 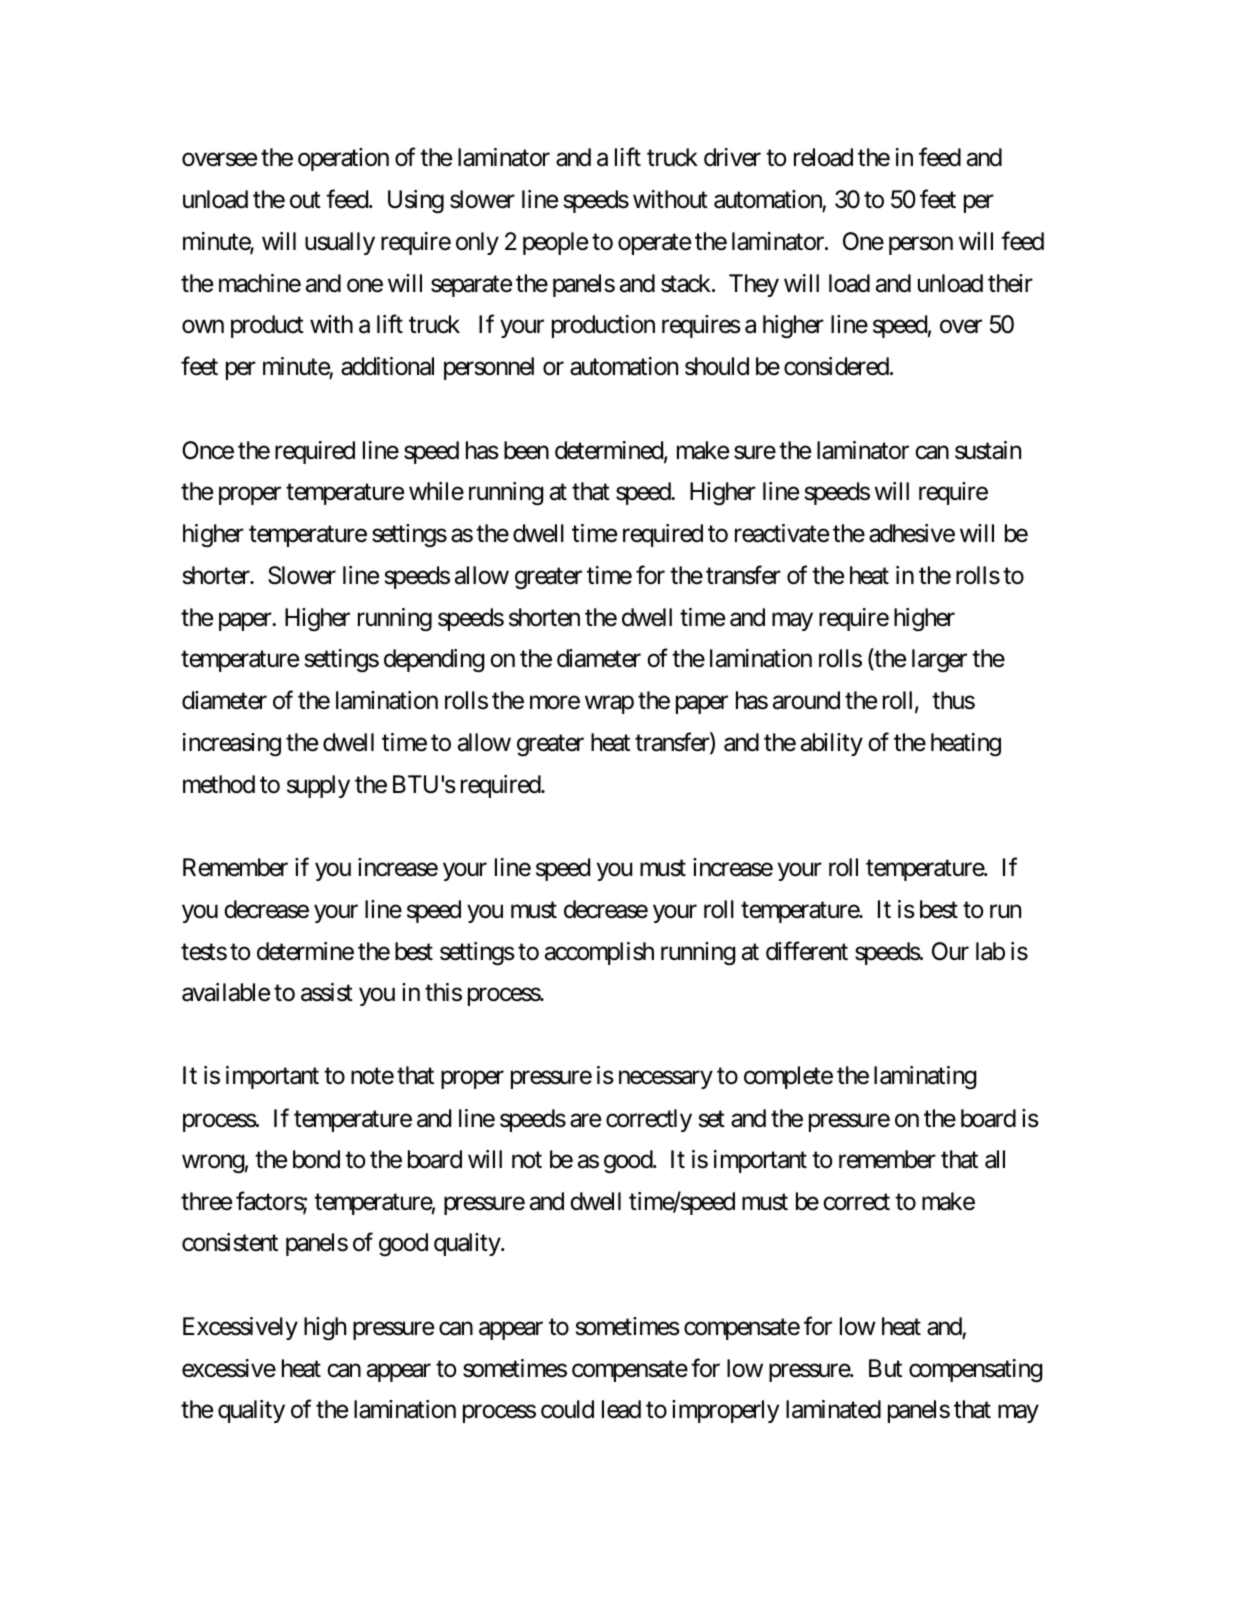 What do you see at coordinates (885, 1368) in the page?
I see `But` at bounding box center [885, 1368].
